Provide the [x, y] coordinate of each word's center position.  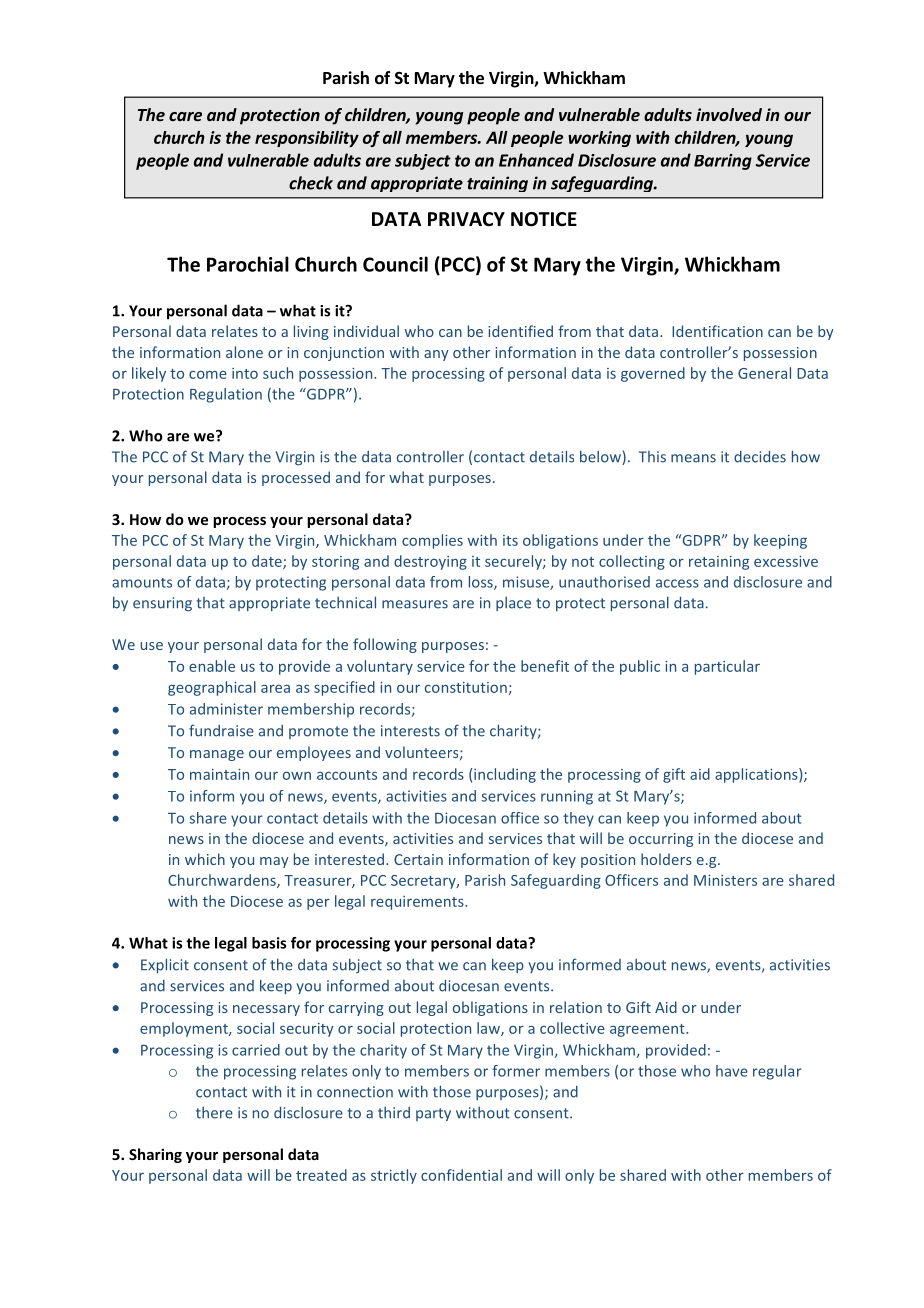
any [436, 355]
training [497, 184]
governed [653, 374]
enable [212, 666]
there [214, 1113]
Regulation [226, 395]
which [205, 859]
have [732, 1071]
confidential [461, 1175]
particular [727, 667]
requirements [418, 903]
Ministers [725, 880]
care [185, 116]
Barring [723, 162]
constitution [466, 687]
